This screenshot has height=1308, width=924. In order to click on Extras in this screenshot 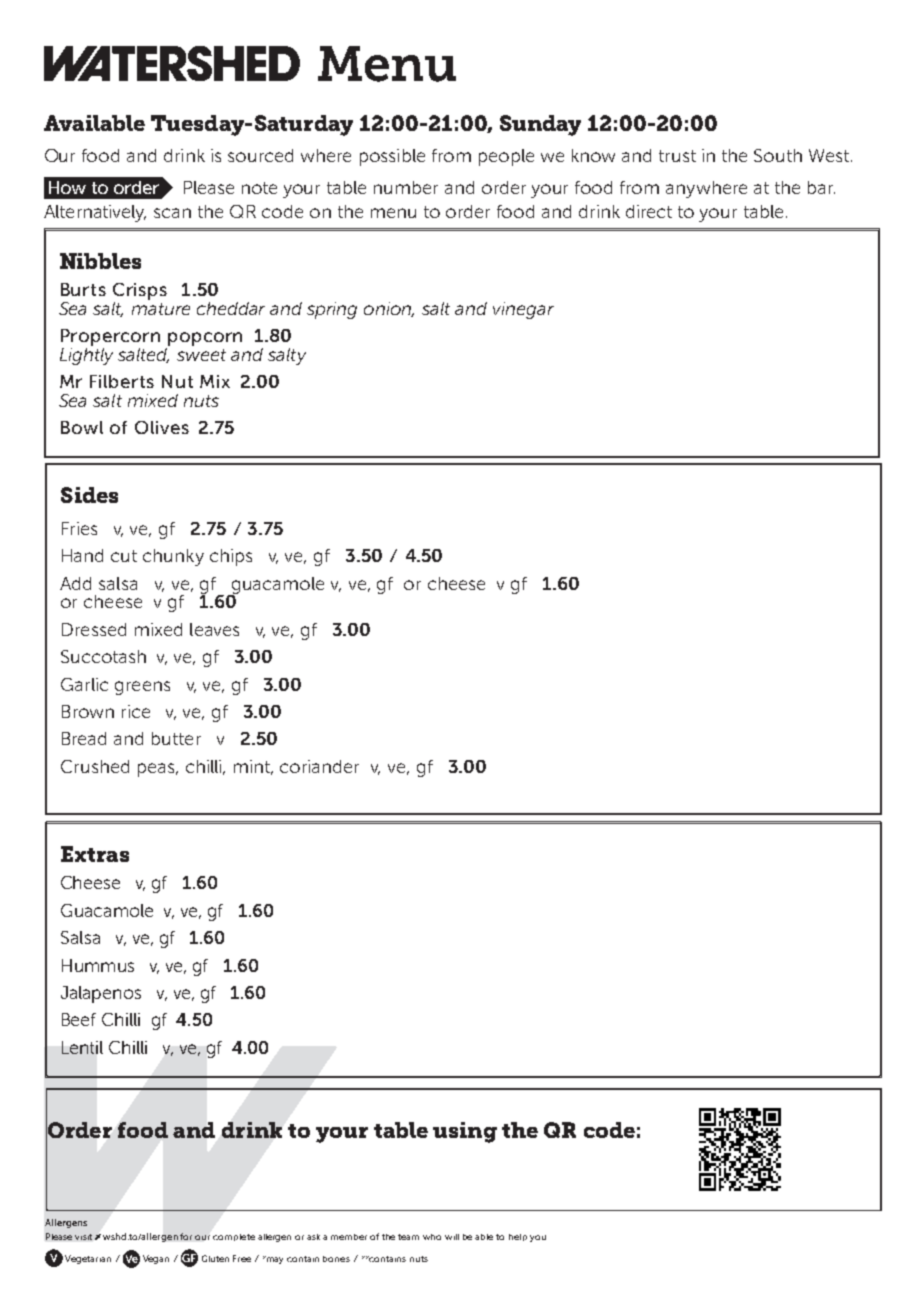, I will do `click(95, 854)`.
